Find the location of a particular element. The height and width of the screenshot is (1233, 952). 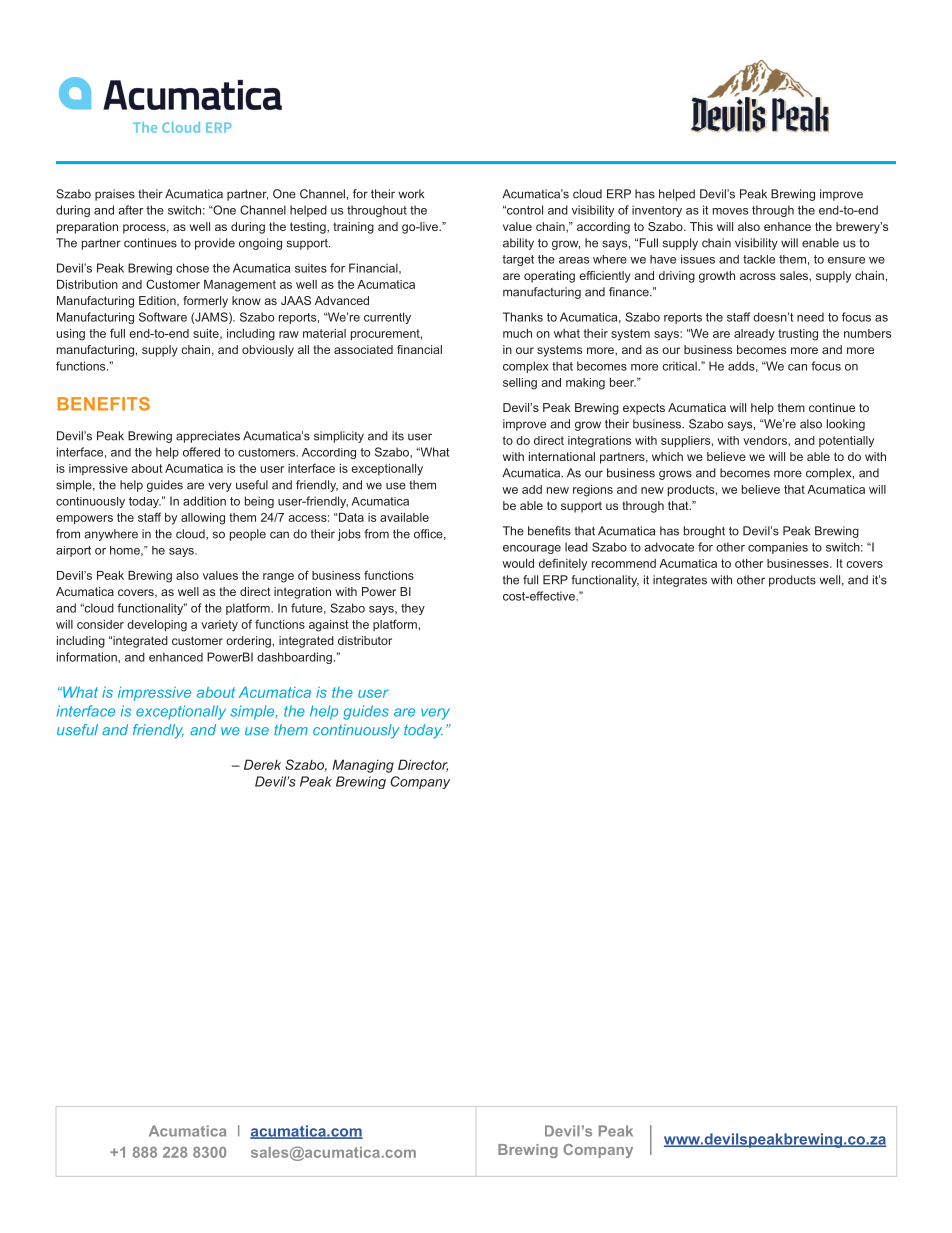

after is located at coordinates (131, 210).
